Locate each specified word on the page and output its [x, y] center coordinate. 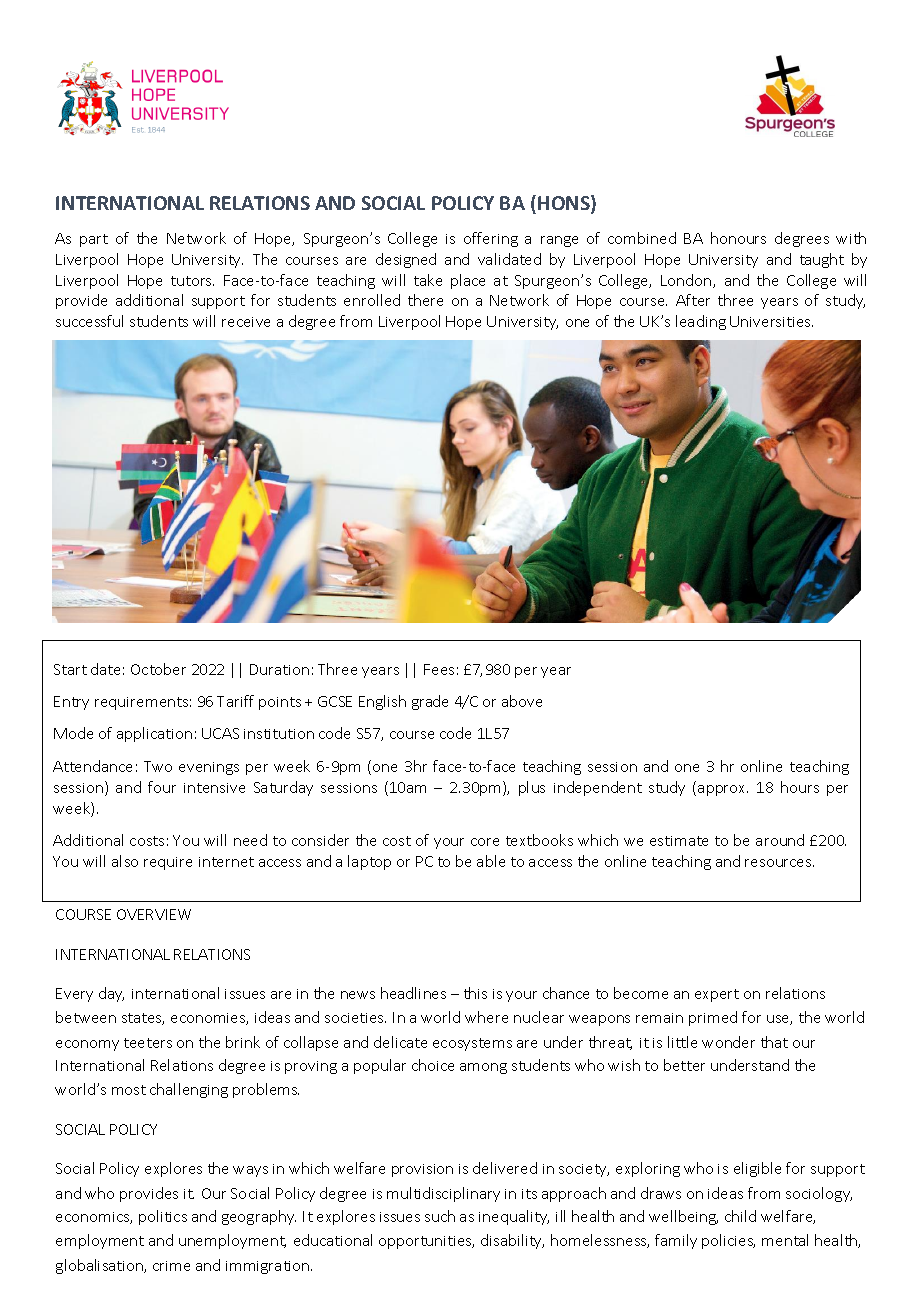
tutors [192, 281]
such [440, 1216]
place [468, 281]
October [158, 669]
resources [779, 863]
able [491, 861]
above [522, 701]
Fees [439, 669]
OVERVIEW [154, 914]
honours [738, 238]
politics [163, 1217]
